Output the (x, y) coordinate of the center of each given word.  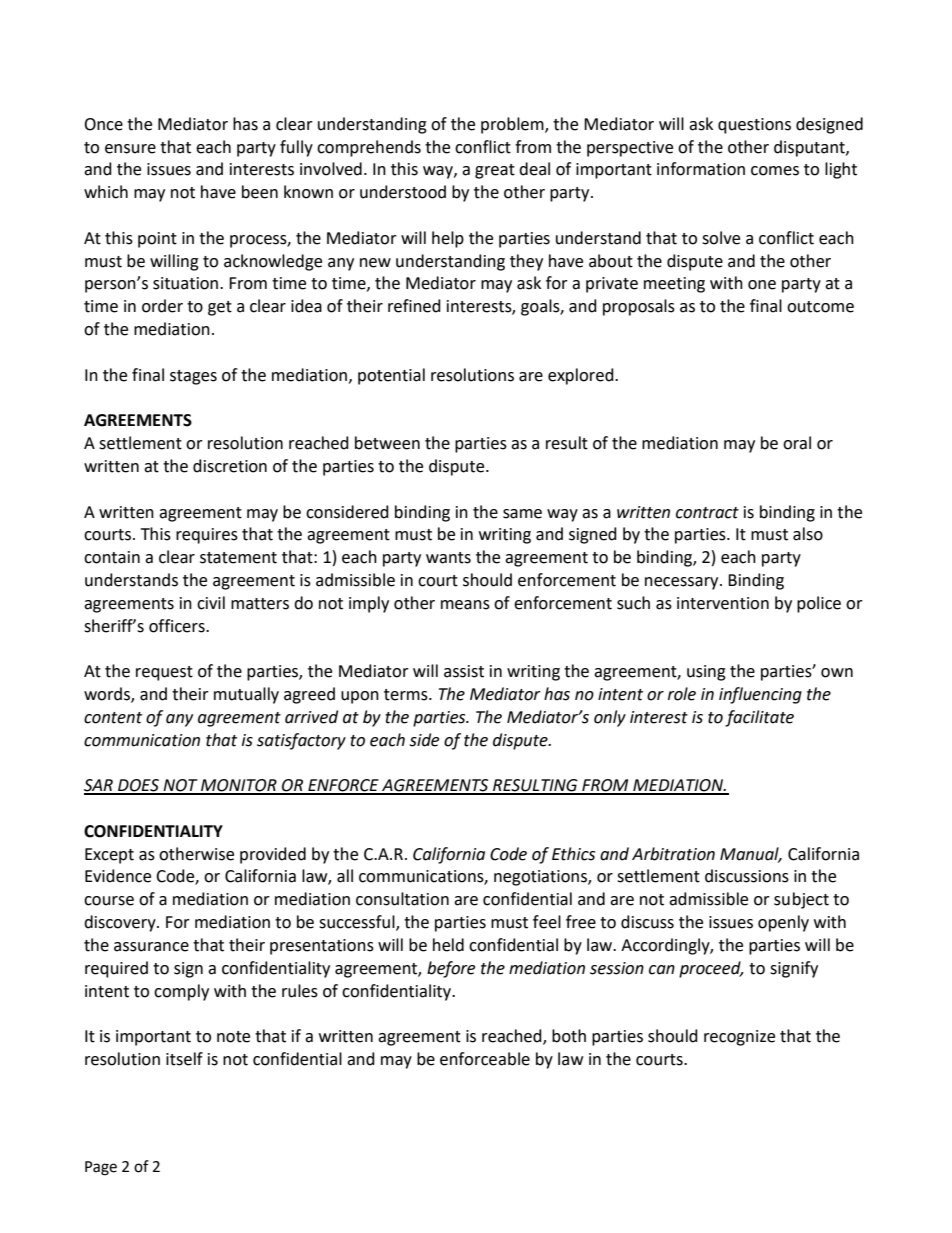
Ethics (573, 854)
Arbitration (673, 854)
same (522, 514)
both (569, 1036)
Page (101, 1168)
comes (775, 171)
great (495, 171)
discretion (230, 466)
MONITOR (239, 786)
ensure (130, 149)
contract (707, 513)
